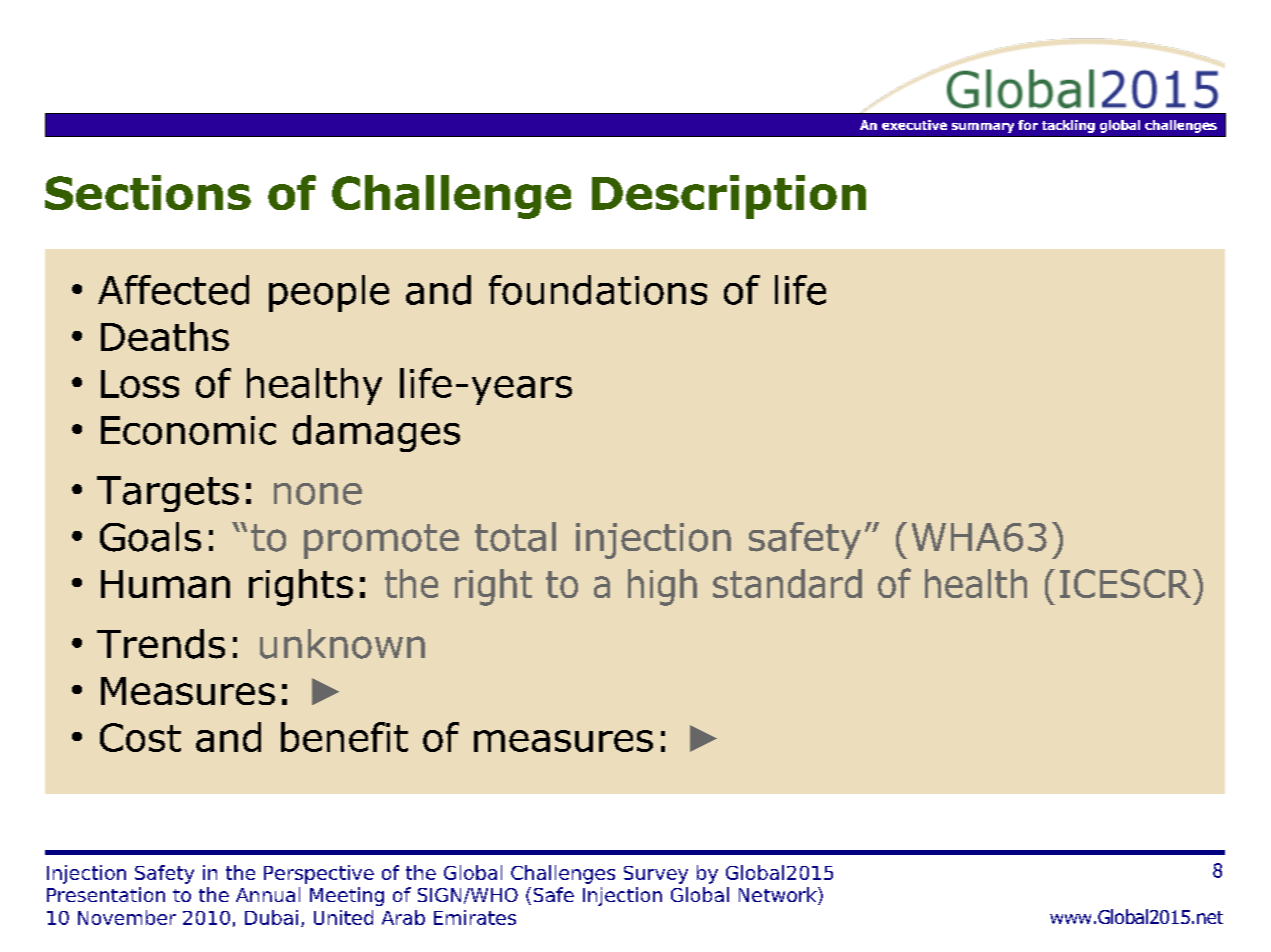  I want to click on summary, so click(983, 128).
